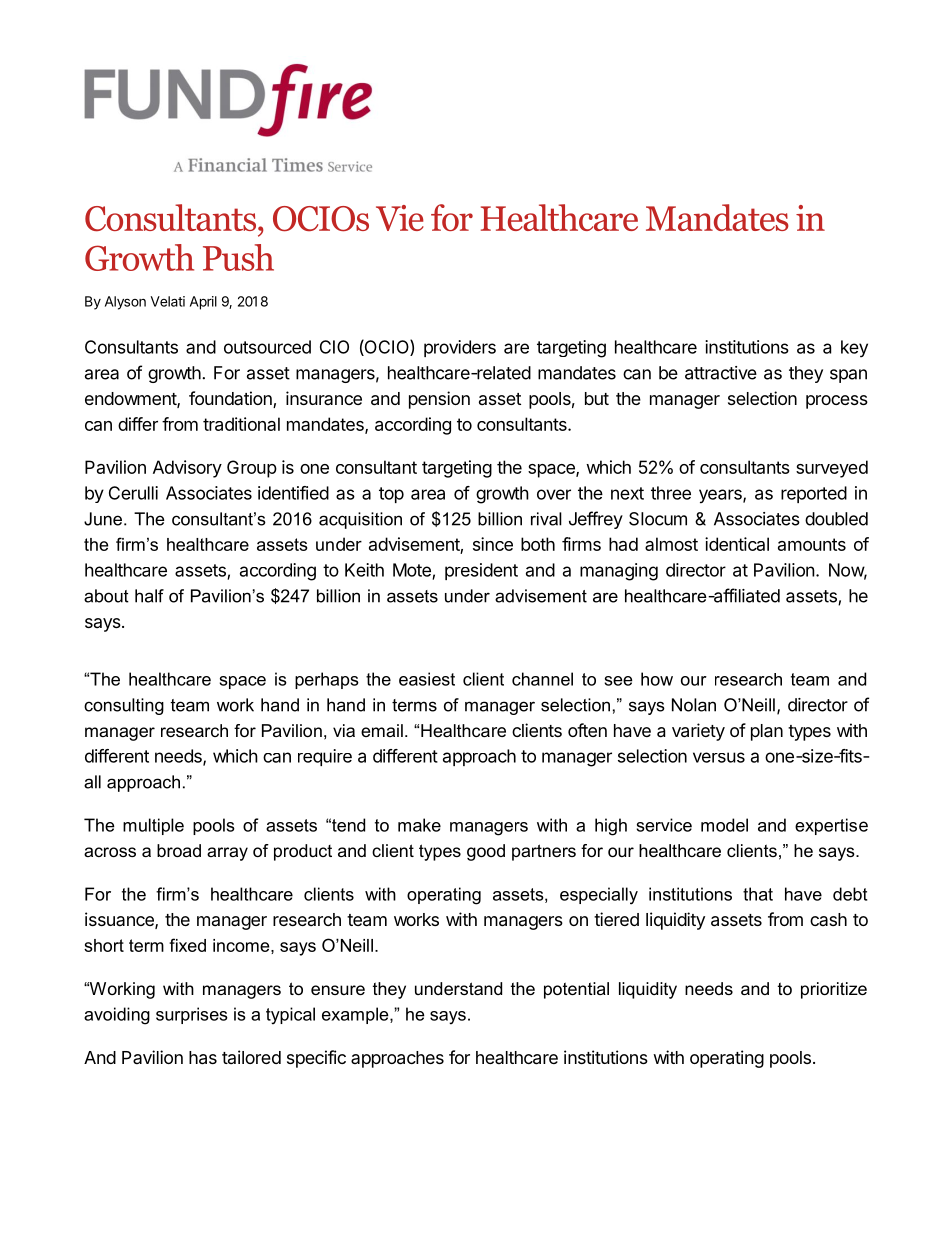 The height and width of the screenshot is (1233, 952). I want to click on key, so click(854, 348).
